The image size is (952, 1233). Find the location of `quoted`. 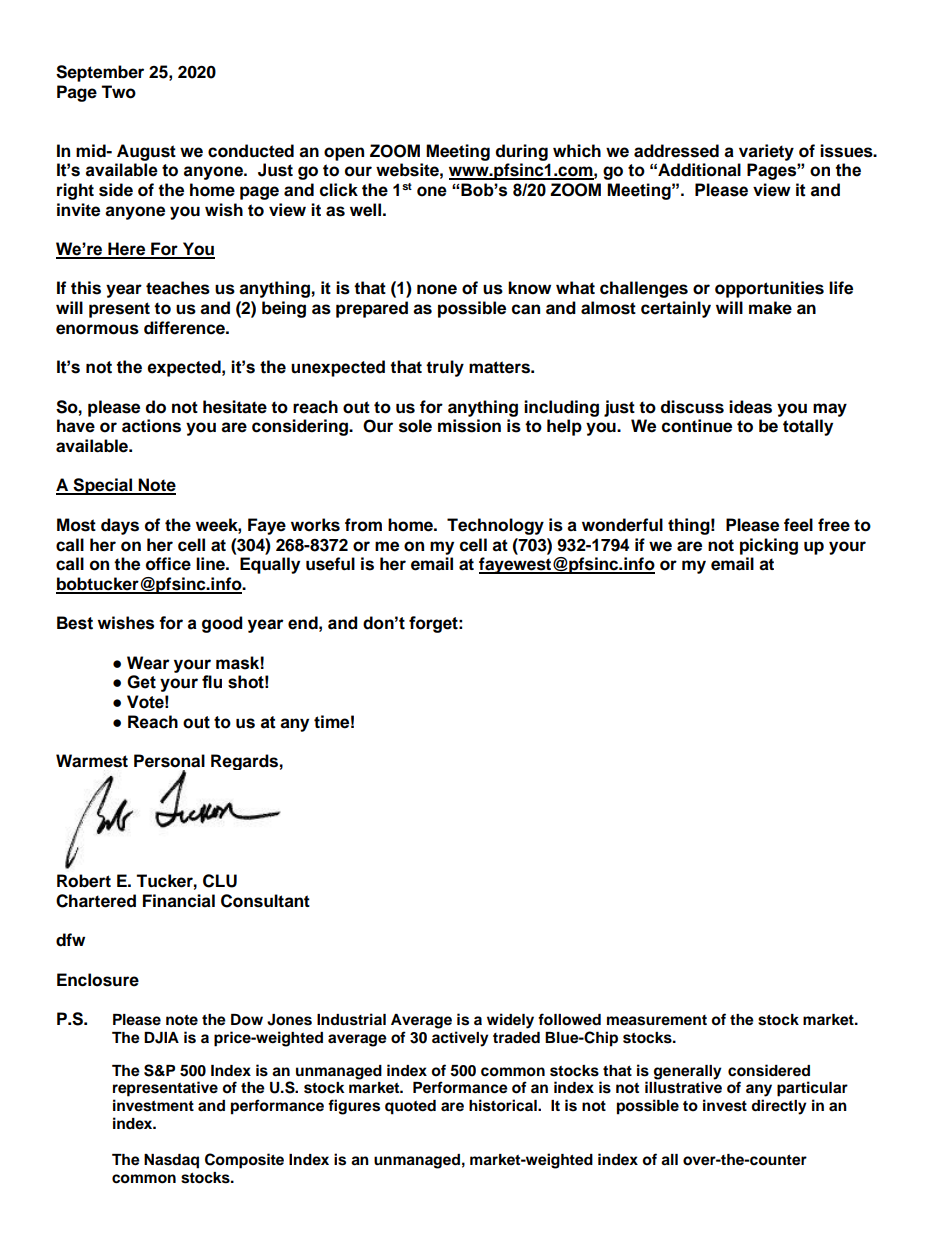

quoted is located at coordinates (410, 1107).
